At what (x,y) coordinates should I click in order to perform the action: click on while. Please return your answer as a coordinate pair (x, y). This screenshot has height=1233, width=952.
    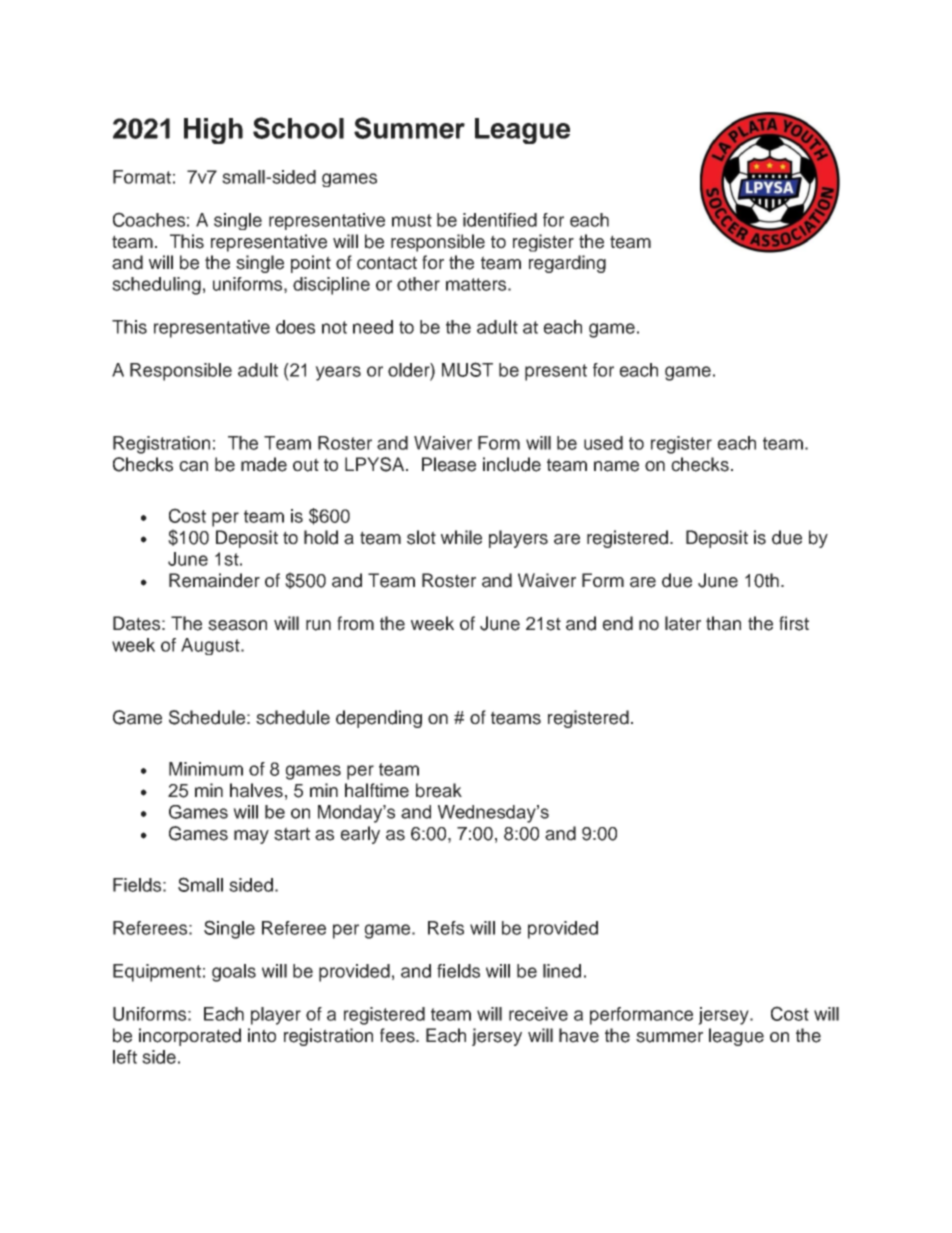
    Looking at the image, I should click on (461, 537).
